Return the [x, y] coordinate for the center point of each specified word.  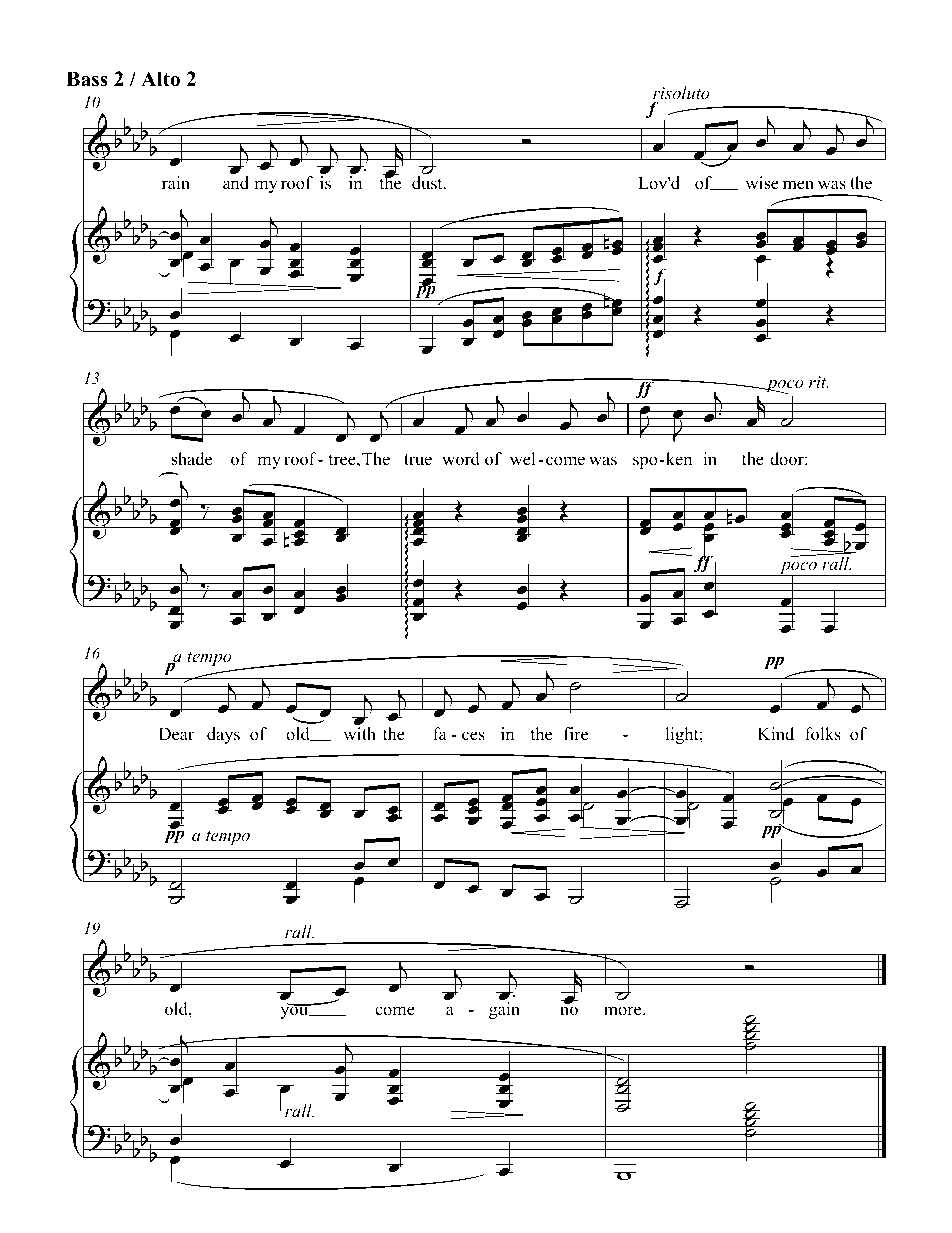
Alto [160, 79]
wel [523, 459]
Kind [776, 733]
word [461, 459]
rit [819, 382]
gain [504, 1010]
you [296, 1012]
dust [428, 183]
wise [762, 183]
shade [191, 459]
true [418, 460]
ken [678, 459]
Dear [176, 734]
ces [473, 736]
